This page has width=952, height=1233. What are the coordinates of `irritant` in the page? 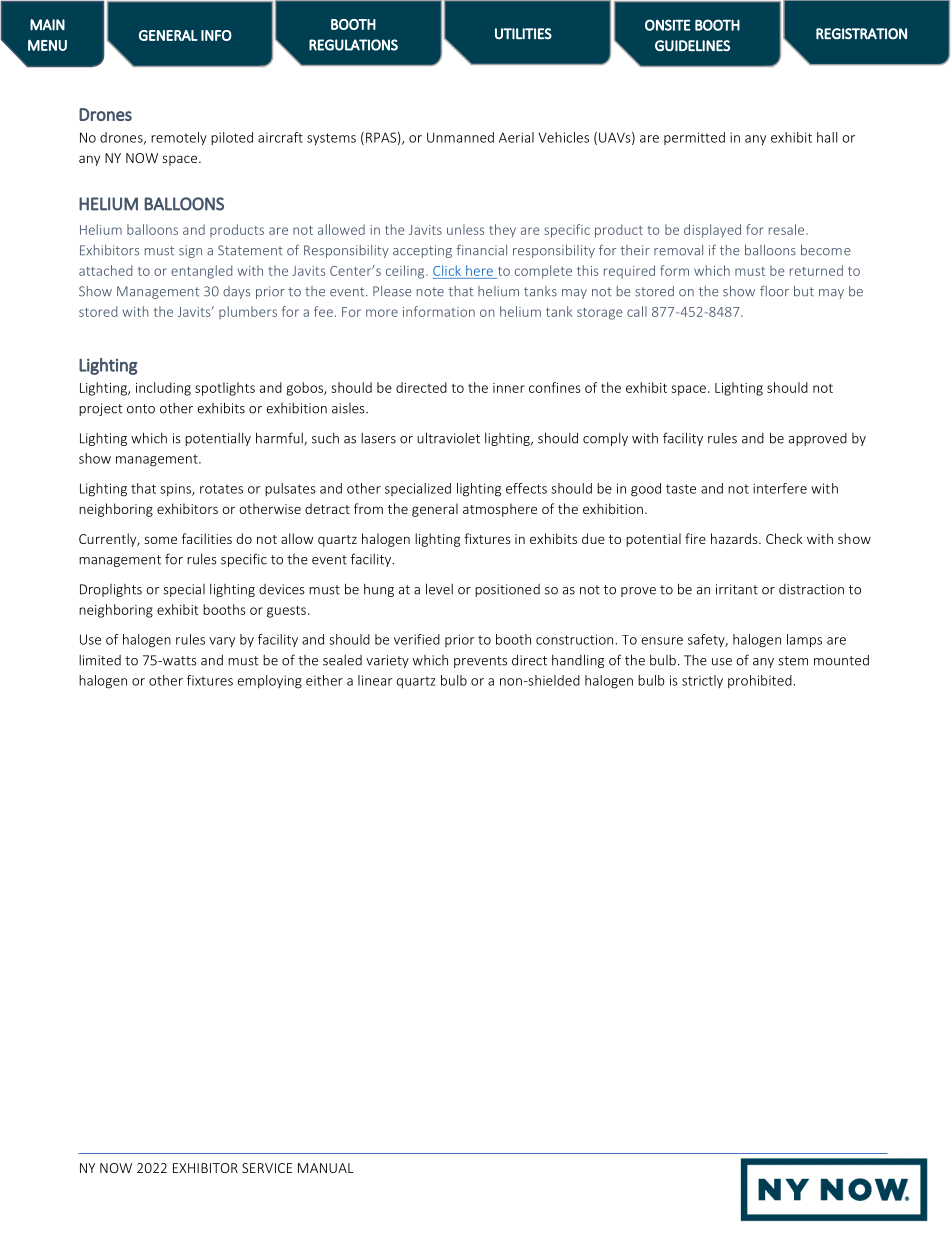 It's located at (737, 589).
